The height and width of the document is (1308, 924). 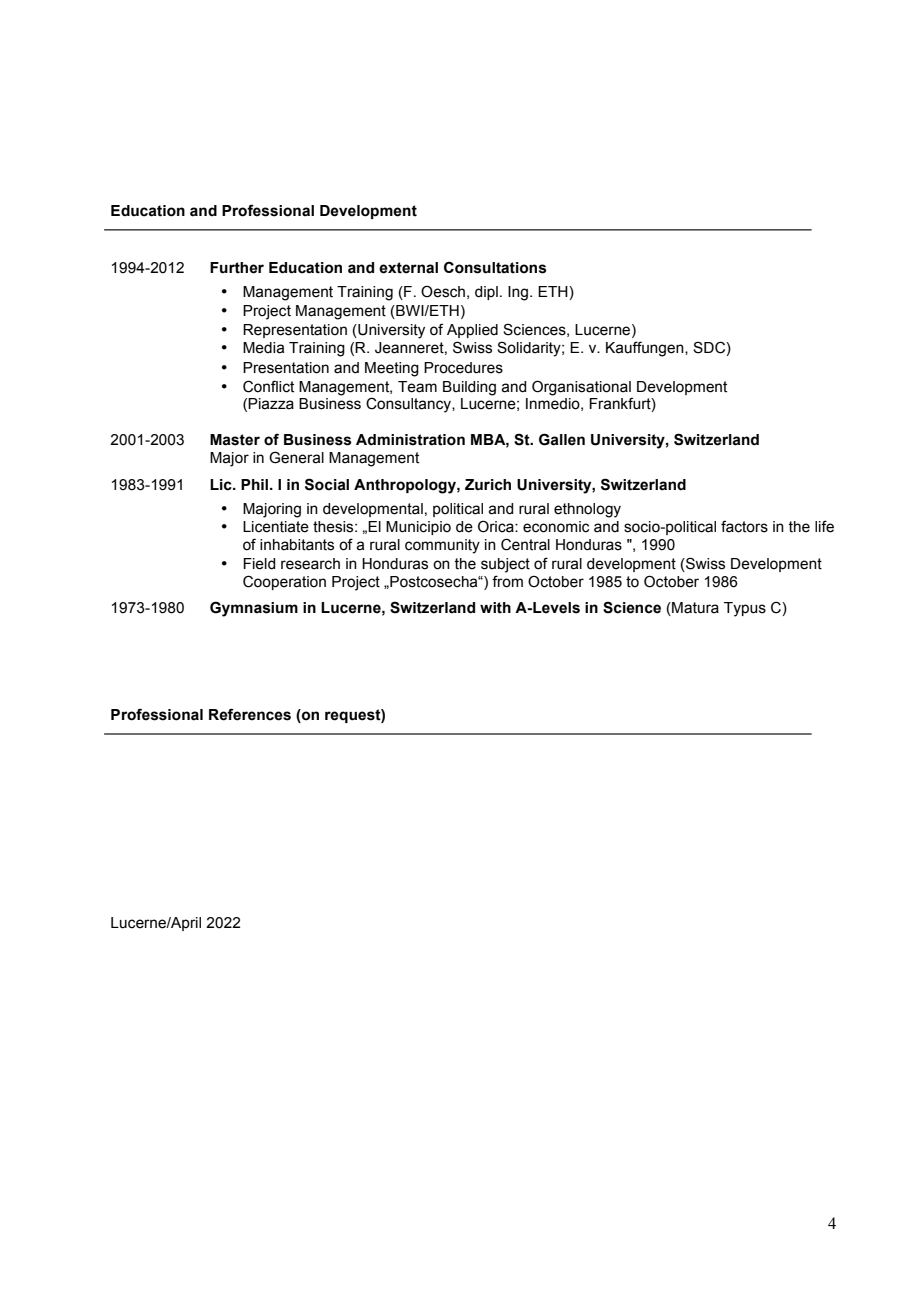 I want to click on dipl, so click(x=486, y=293).
